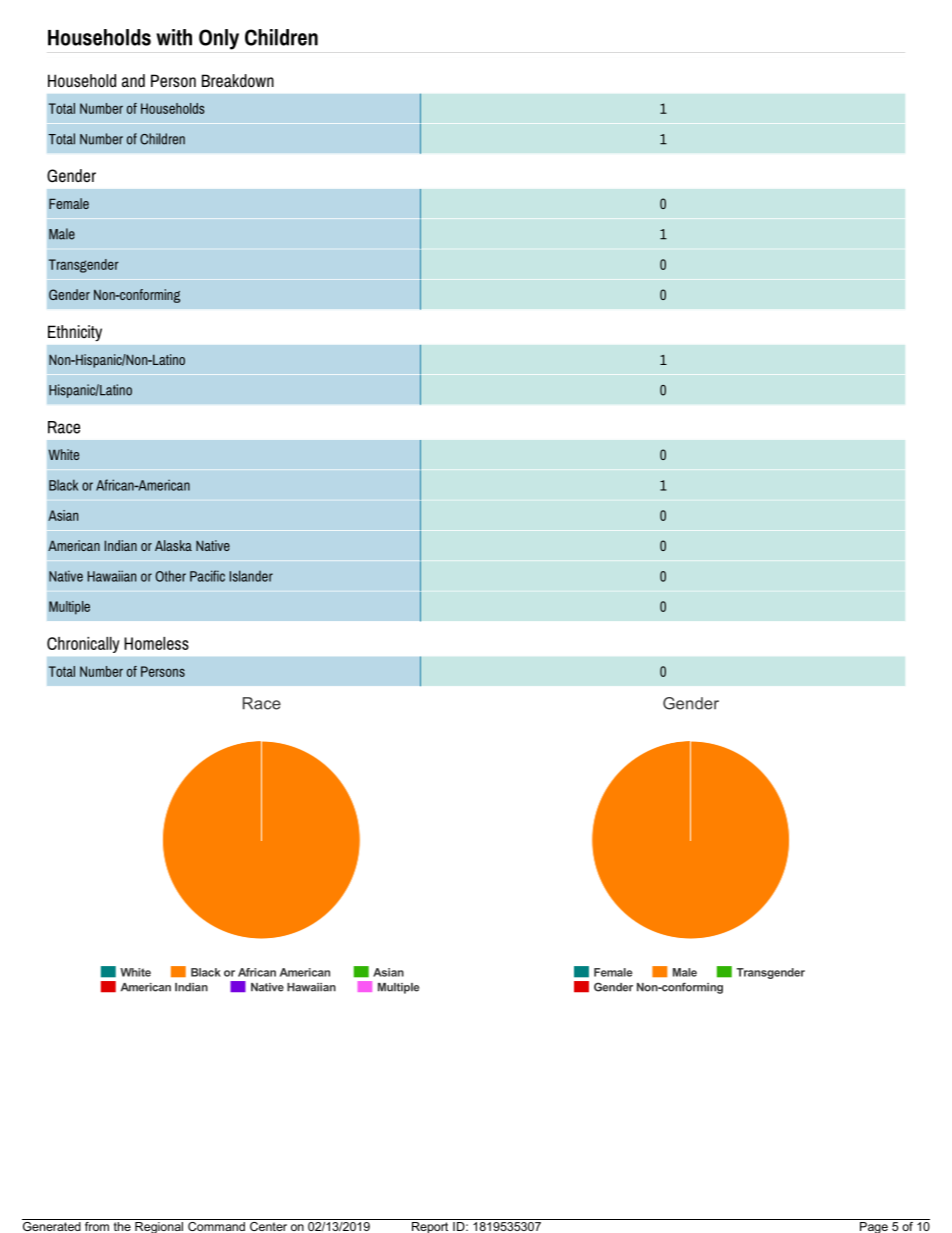 Image resolution: width=952 pixels, height=1233 pixels. What do you see at coordinates (430, 1226) in the screenshot?
I see `Report` at bounding box center [430, 1226].
